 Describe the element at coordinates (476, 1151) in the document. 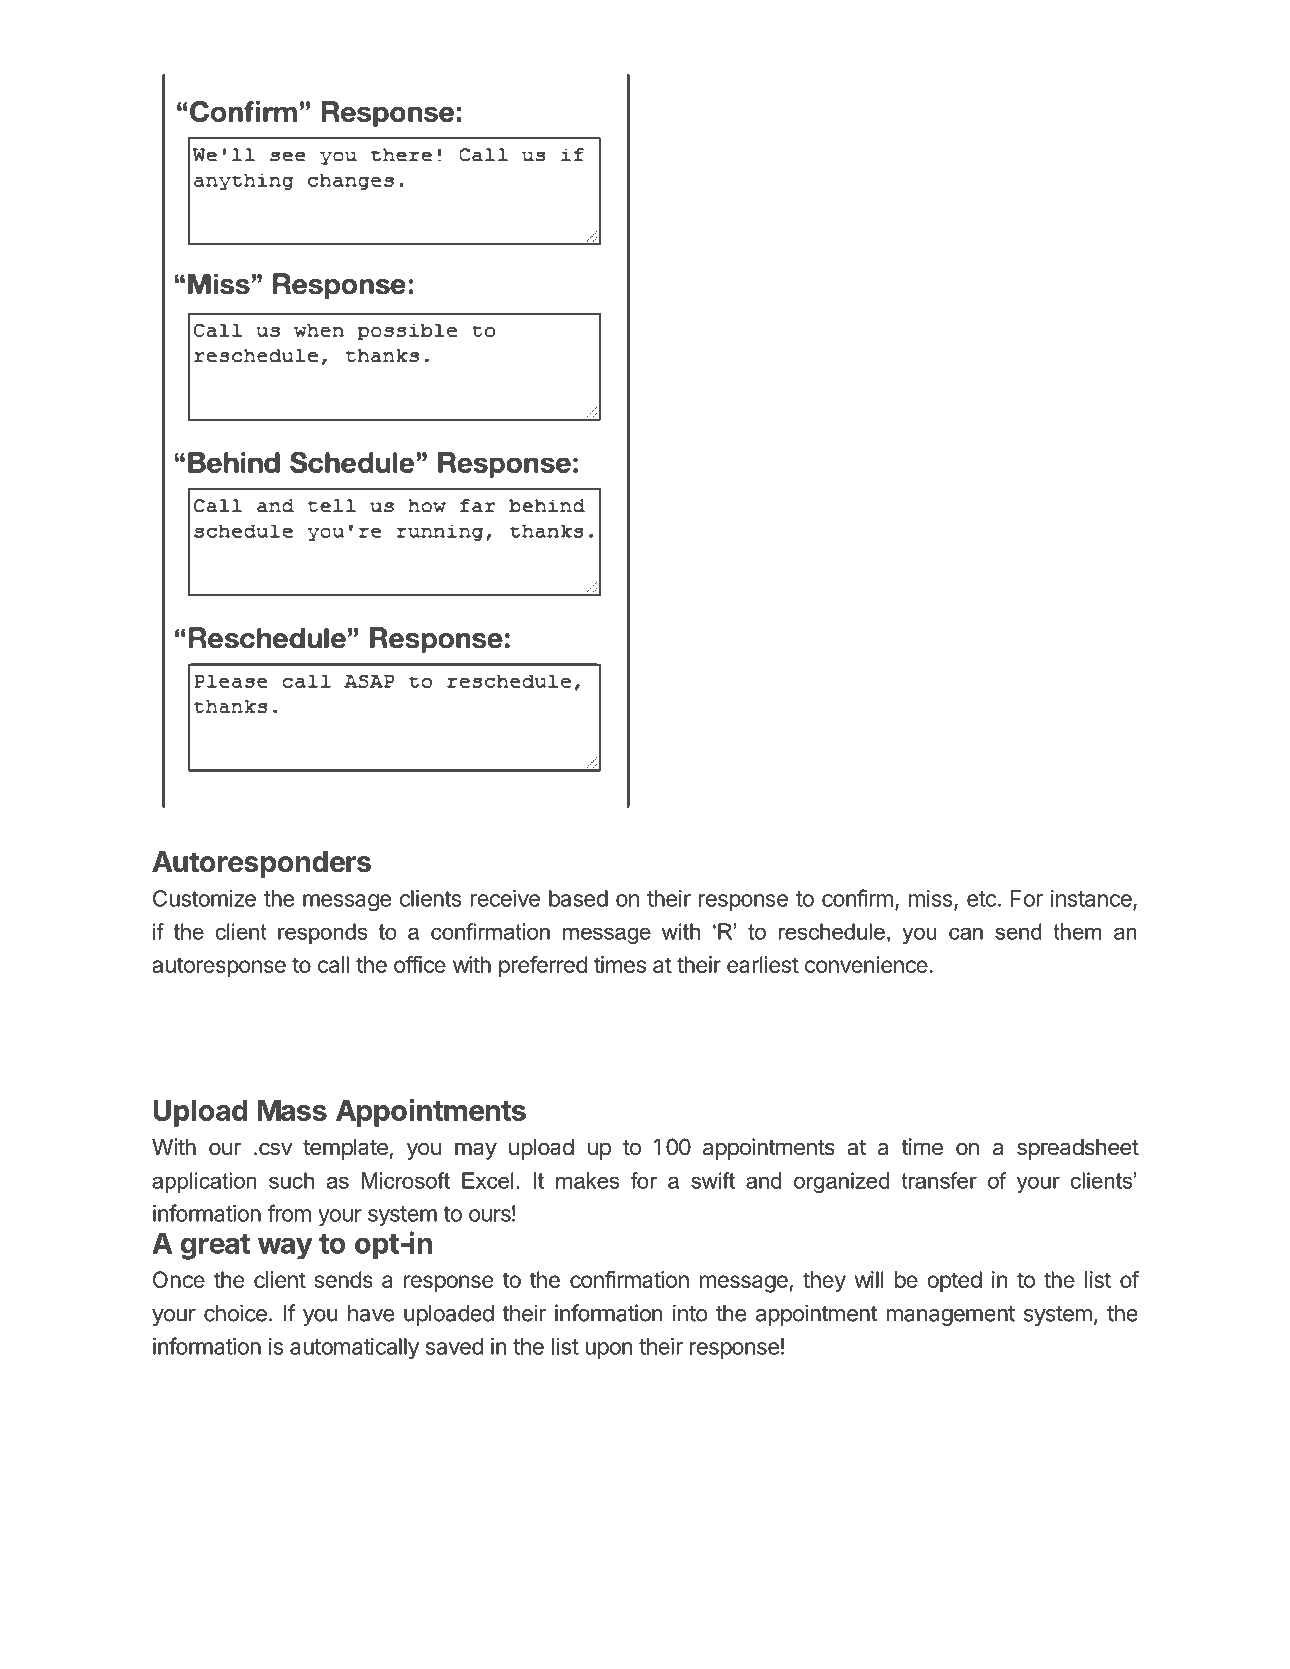

I see `may` at that location.
